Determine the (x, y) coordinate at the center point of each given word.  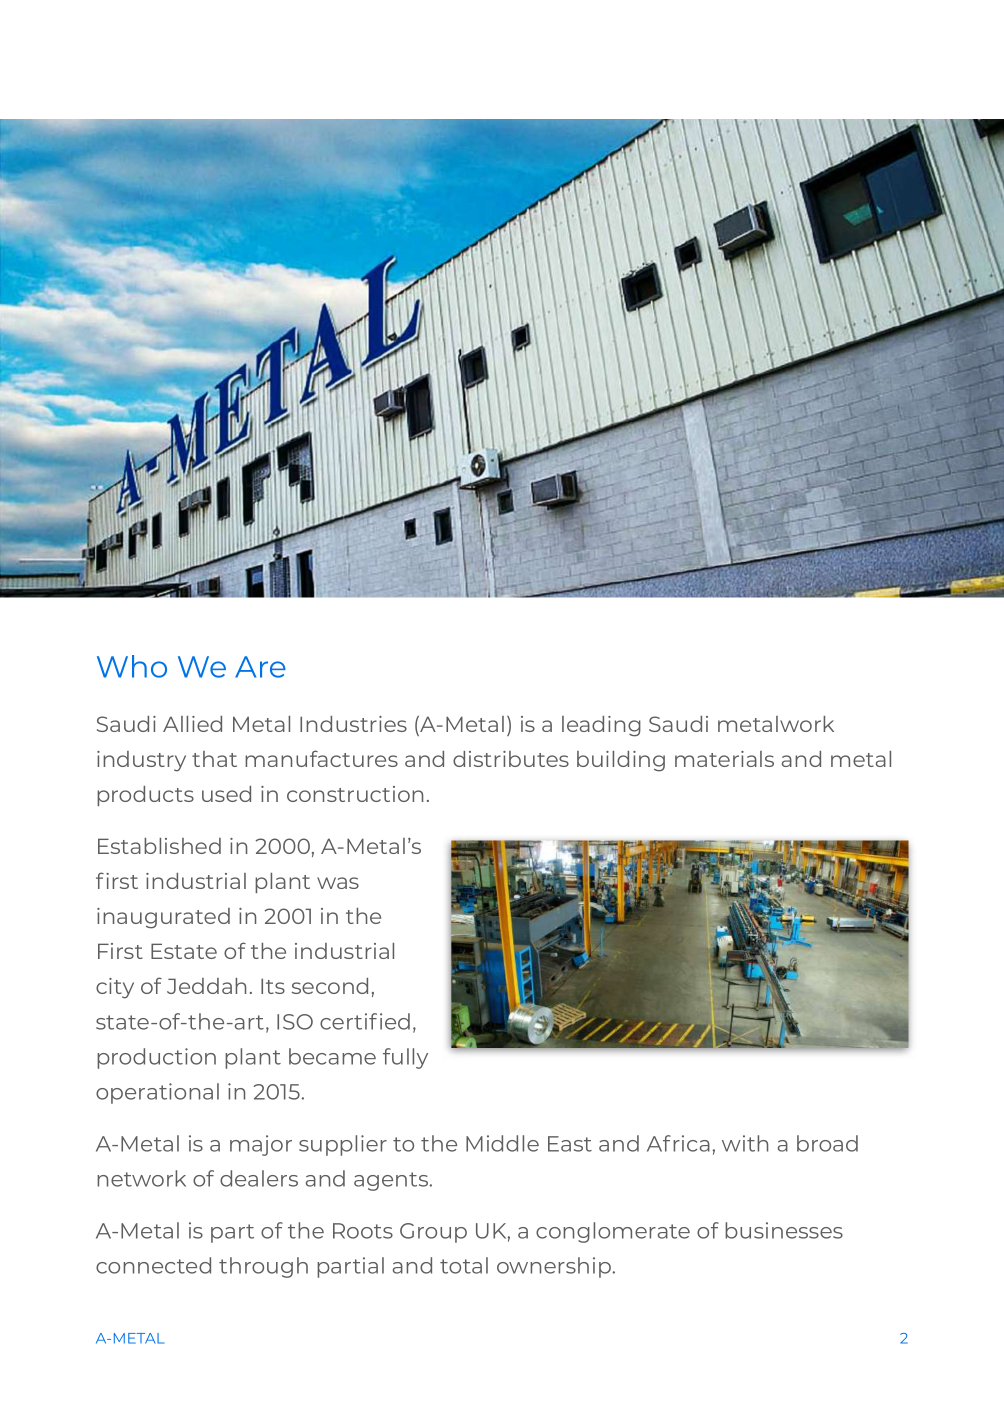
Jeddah (206, 986)
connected (153, 1265)
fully (405, 1058)
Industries (353, 724)
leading (601, 726)
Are (260, 667)
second (330, 986)
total (464, 1265)
